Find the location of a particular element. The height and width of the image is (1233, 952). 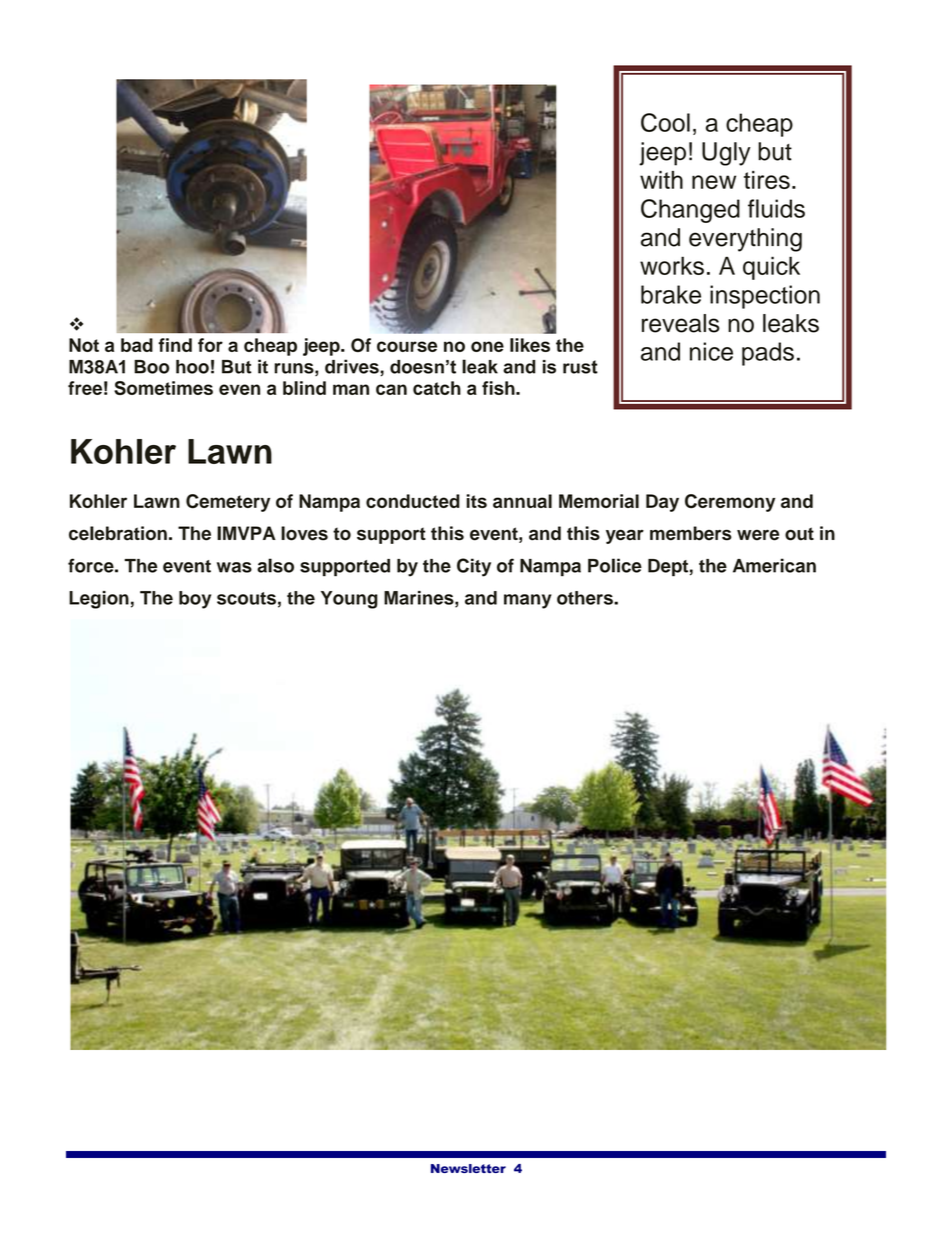

Ugly is located at coordinates (726, 154).
